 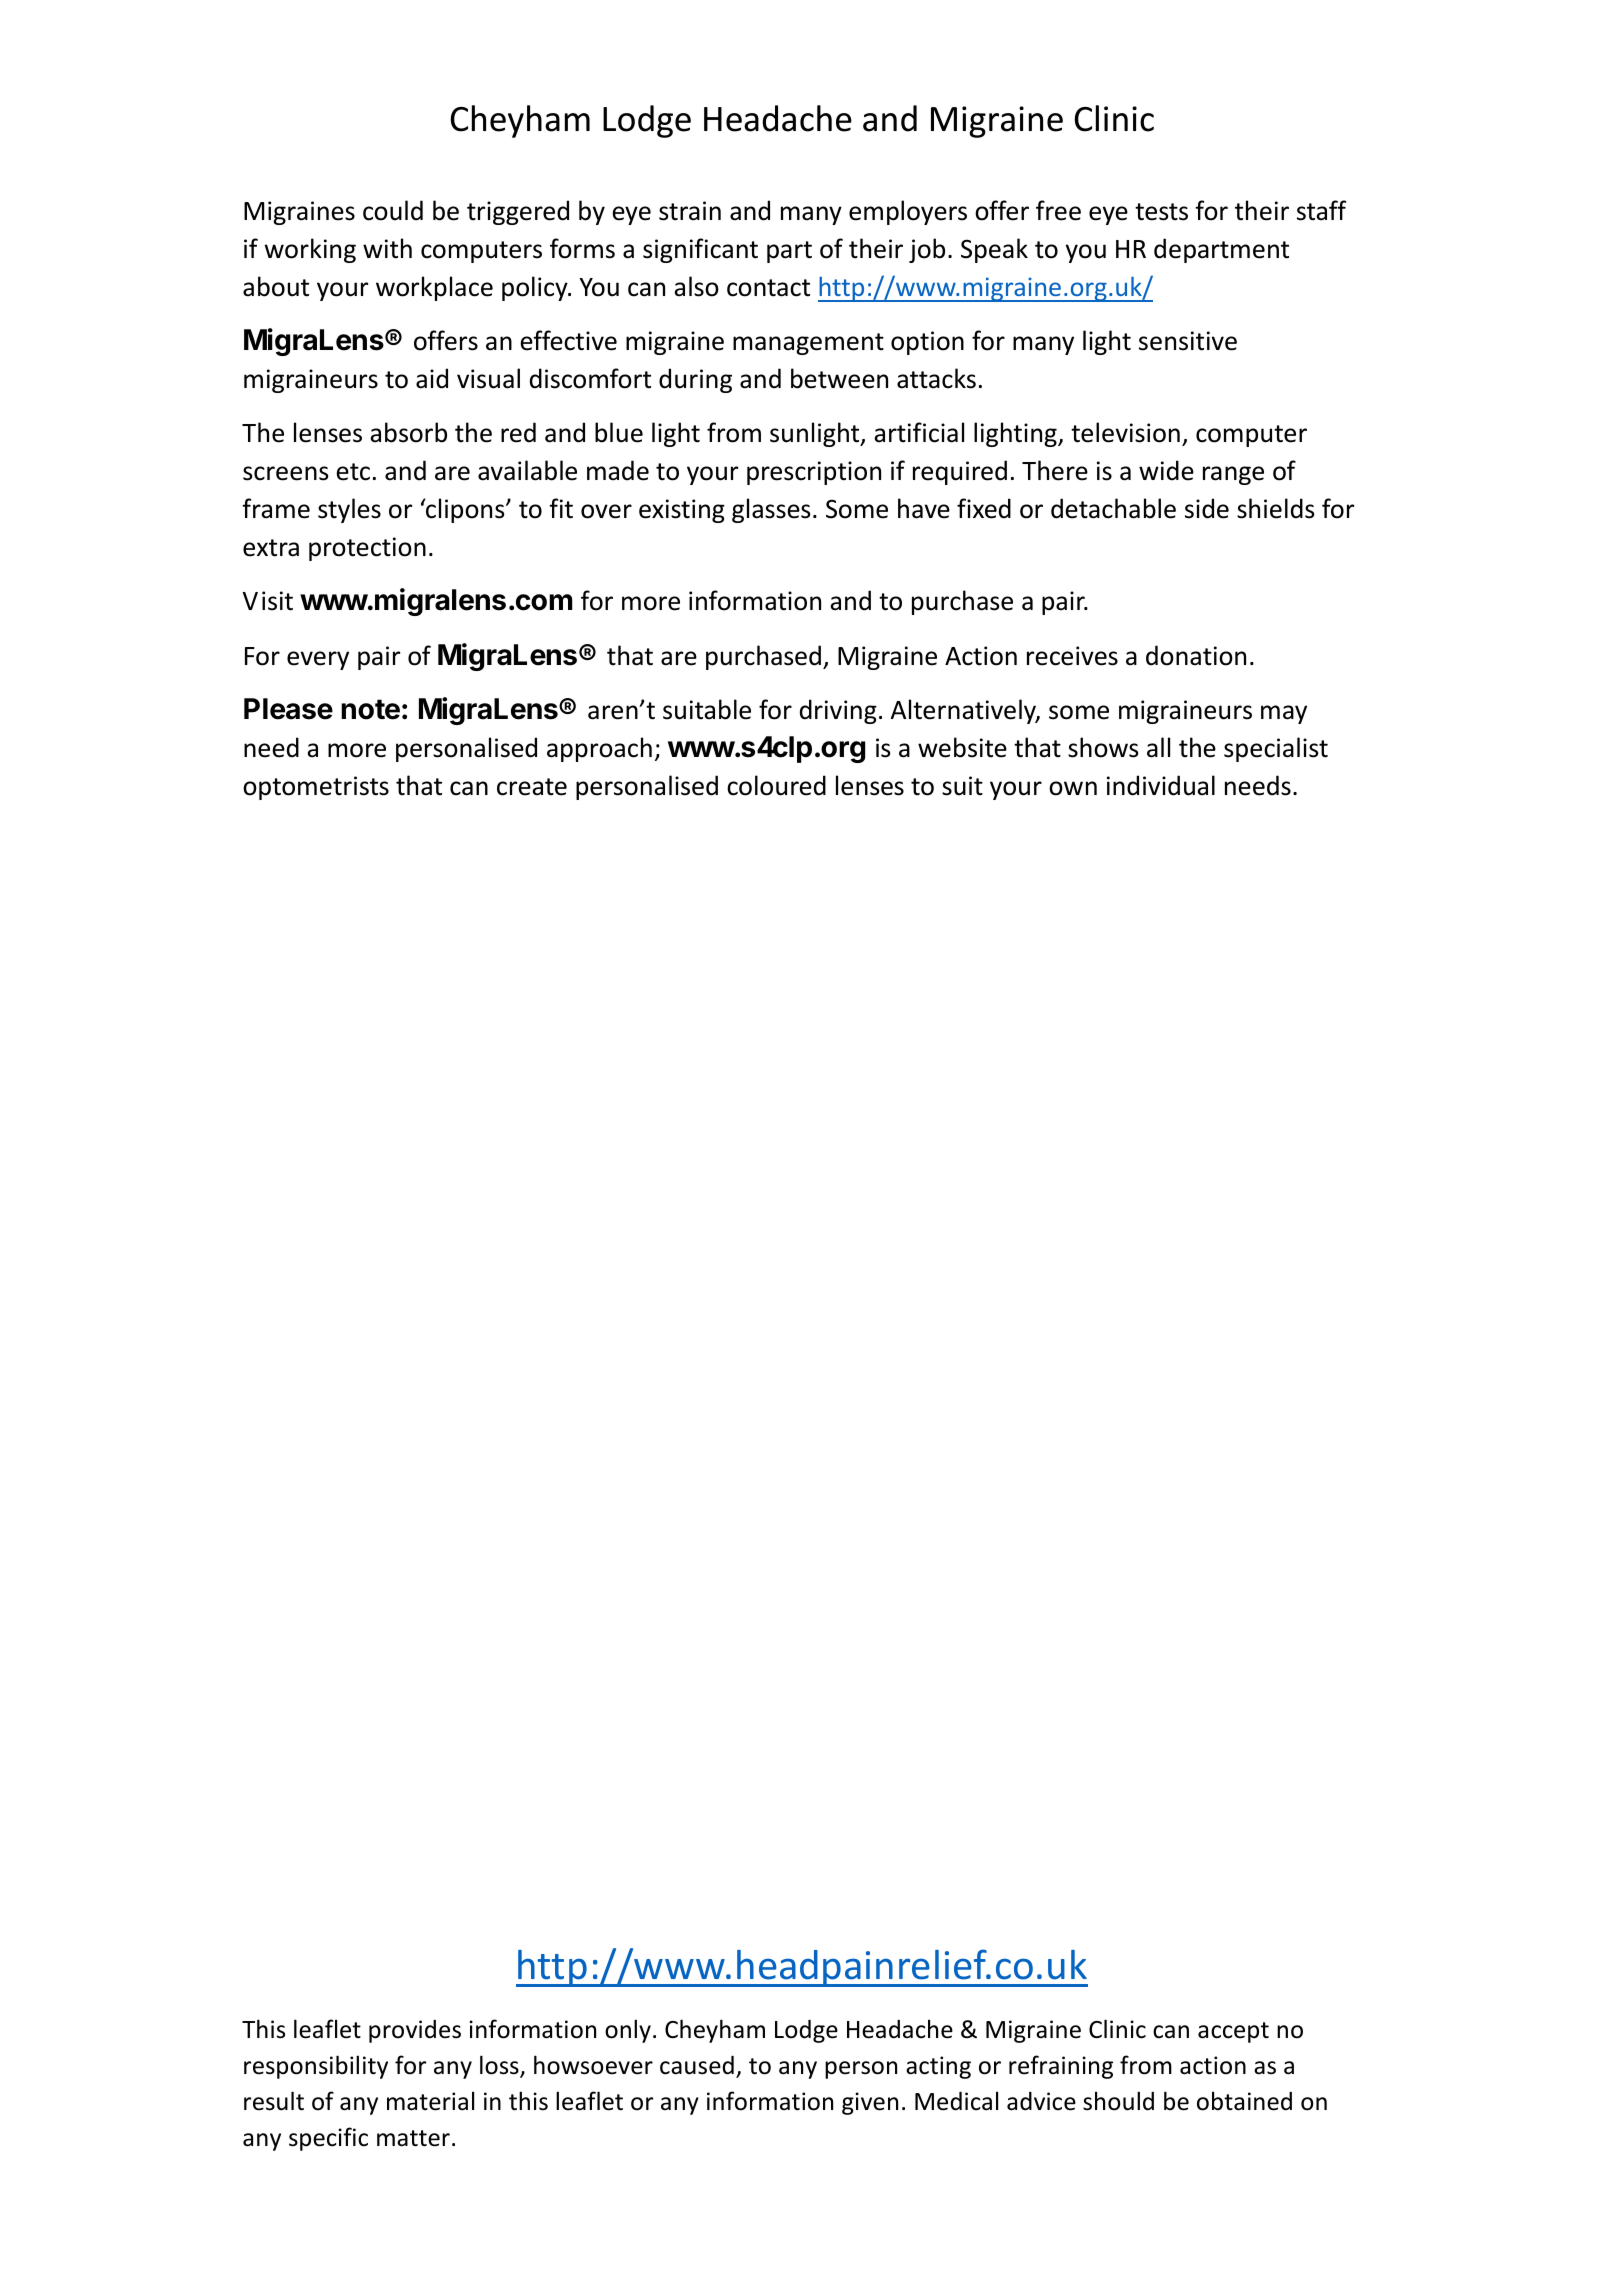 What do you see at coordinates (415, 2031) in the page?
I see `provides` at bounding box center [415, 2031].
